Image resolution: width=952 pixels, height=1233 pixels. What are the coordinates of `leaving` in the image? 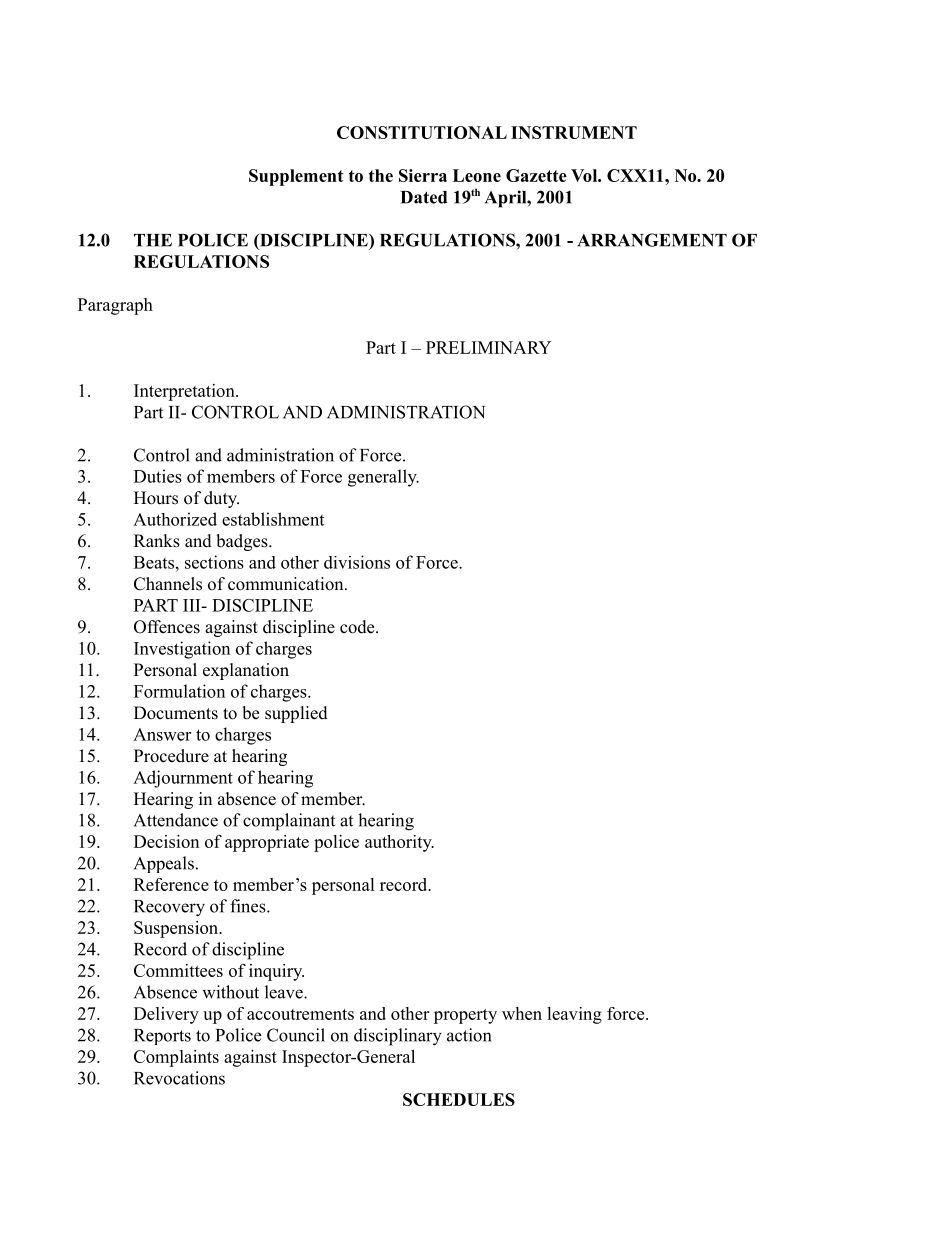 It's located at (574, 1015).
